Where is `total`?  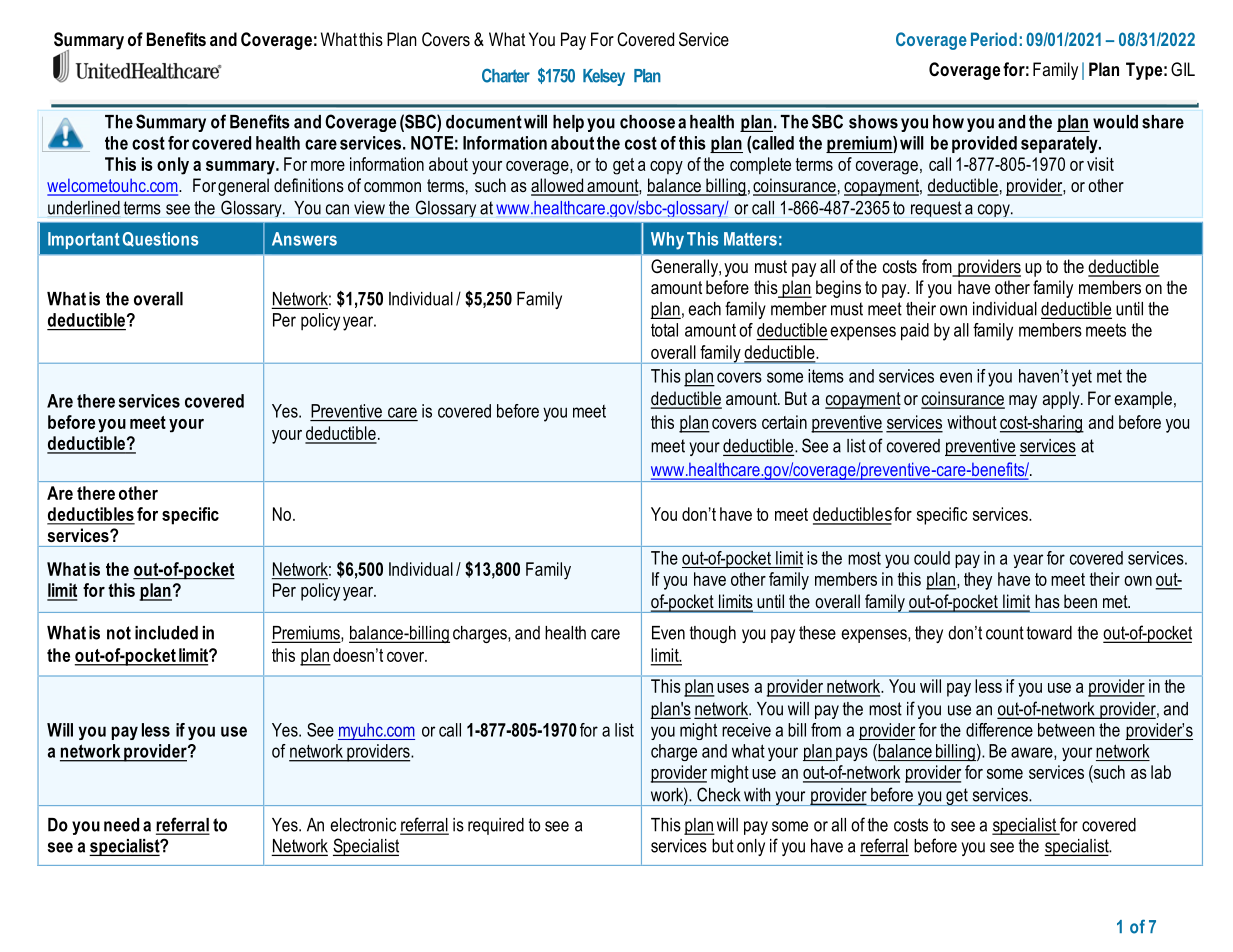 total is located at coordinates (664, 330).
